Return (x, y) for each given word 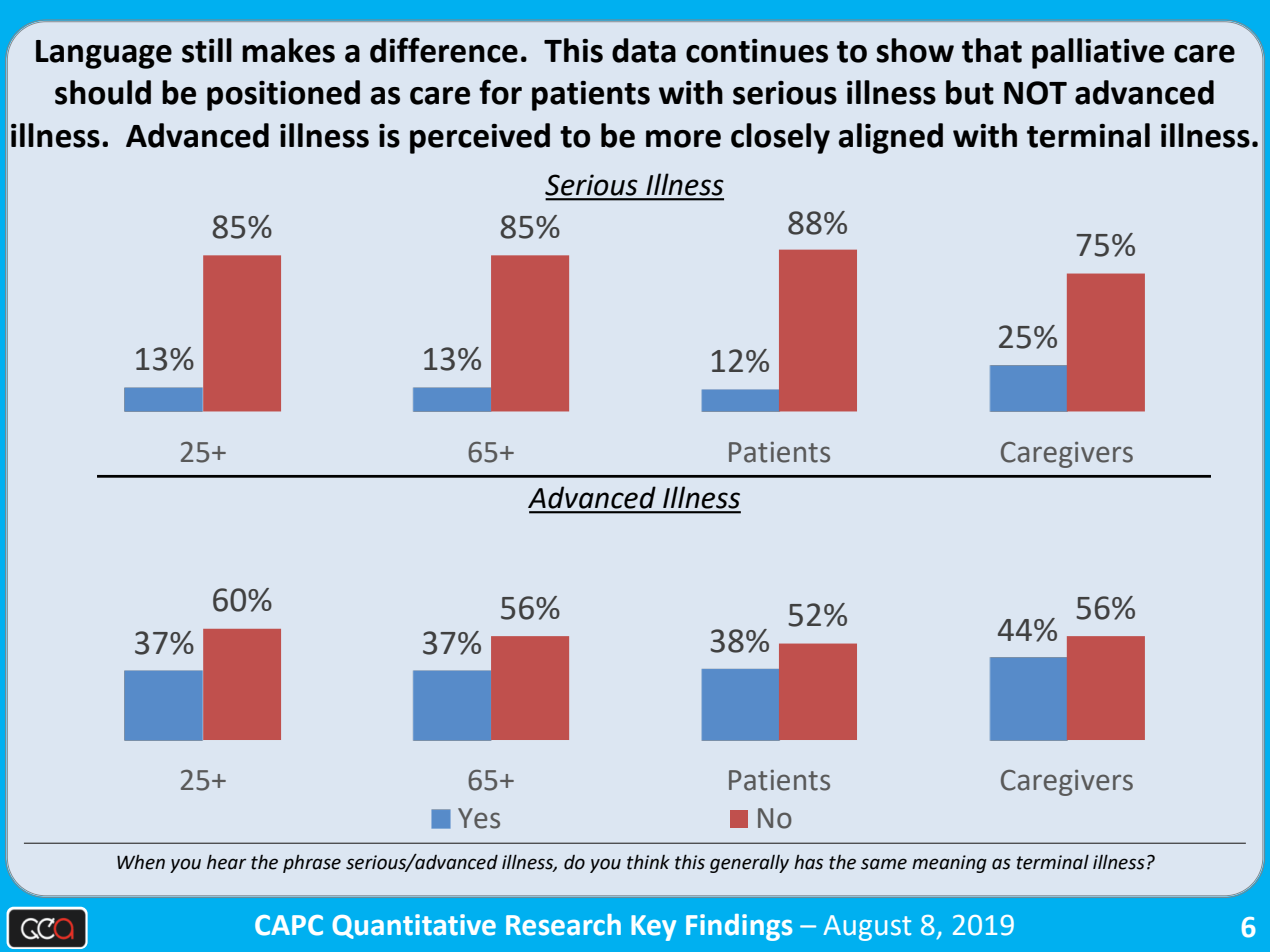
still (207, 50)
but (970, 92)
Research (563, 925)
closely (780, 138)
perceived (480, 138)
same (884, 864)
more (683, 139)
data (644, 50)
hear (226, 862)
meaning (949, 864)
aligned (890, 138)
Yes (479, 818)
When (141, 862)
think (648, 862)
